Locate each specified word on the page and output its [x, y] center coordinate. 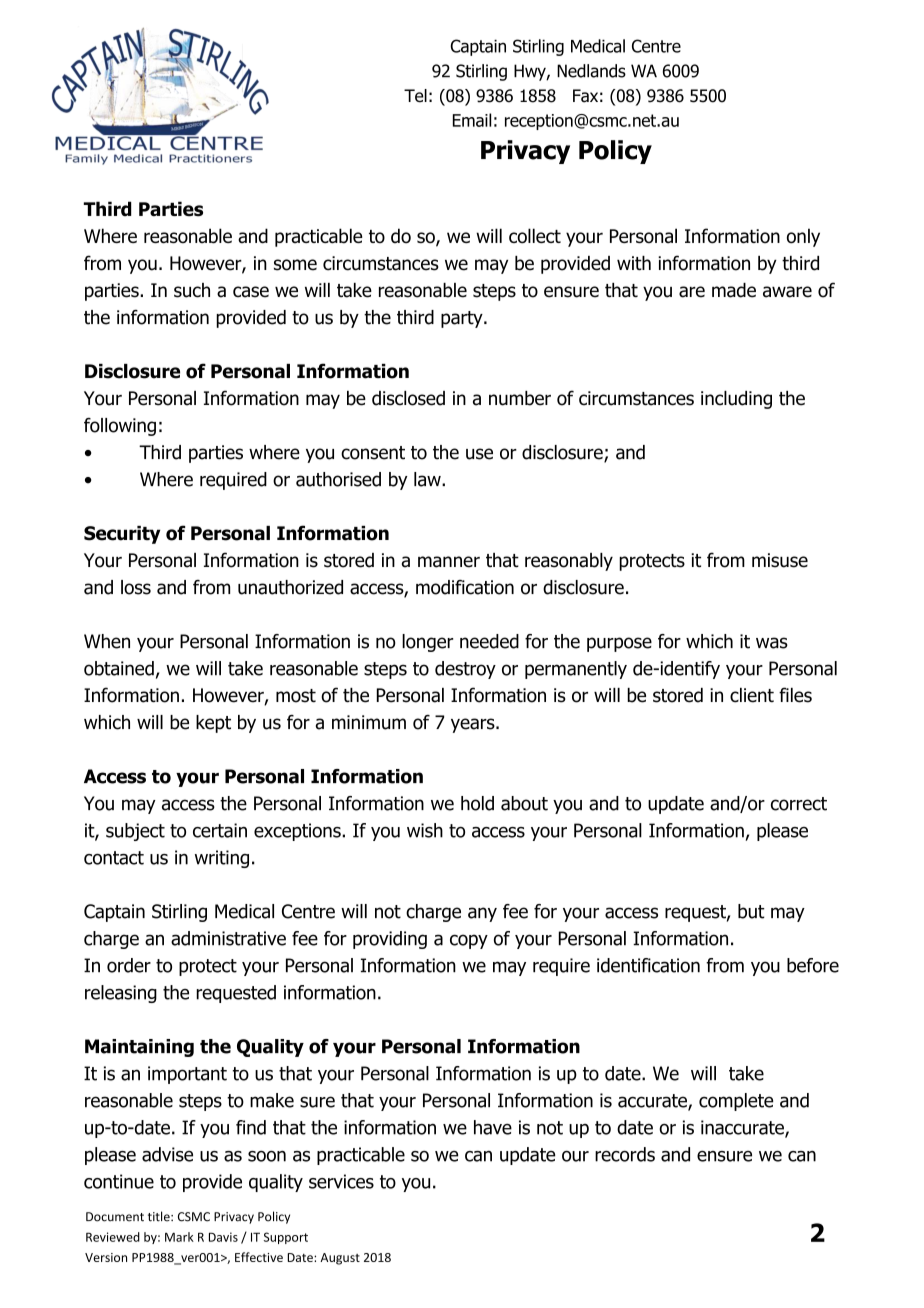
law [428, 479]
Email [472, 120]
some [295, 265]
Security [122, 535]
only [803, 237]
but [751, 911]
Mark [179, 1237]
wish [425, 830]
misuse [780, 560]
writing [222, 859]
